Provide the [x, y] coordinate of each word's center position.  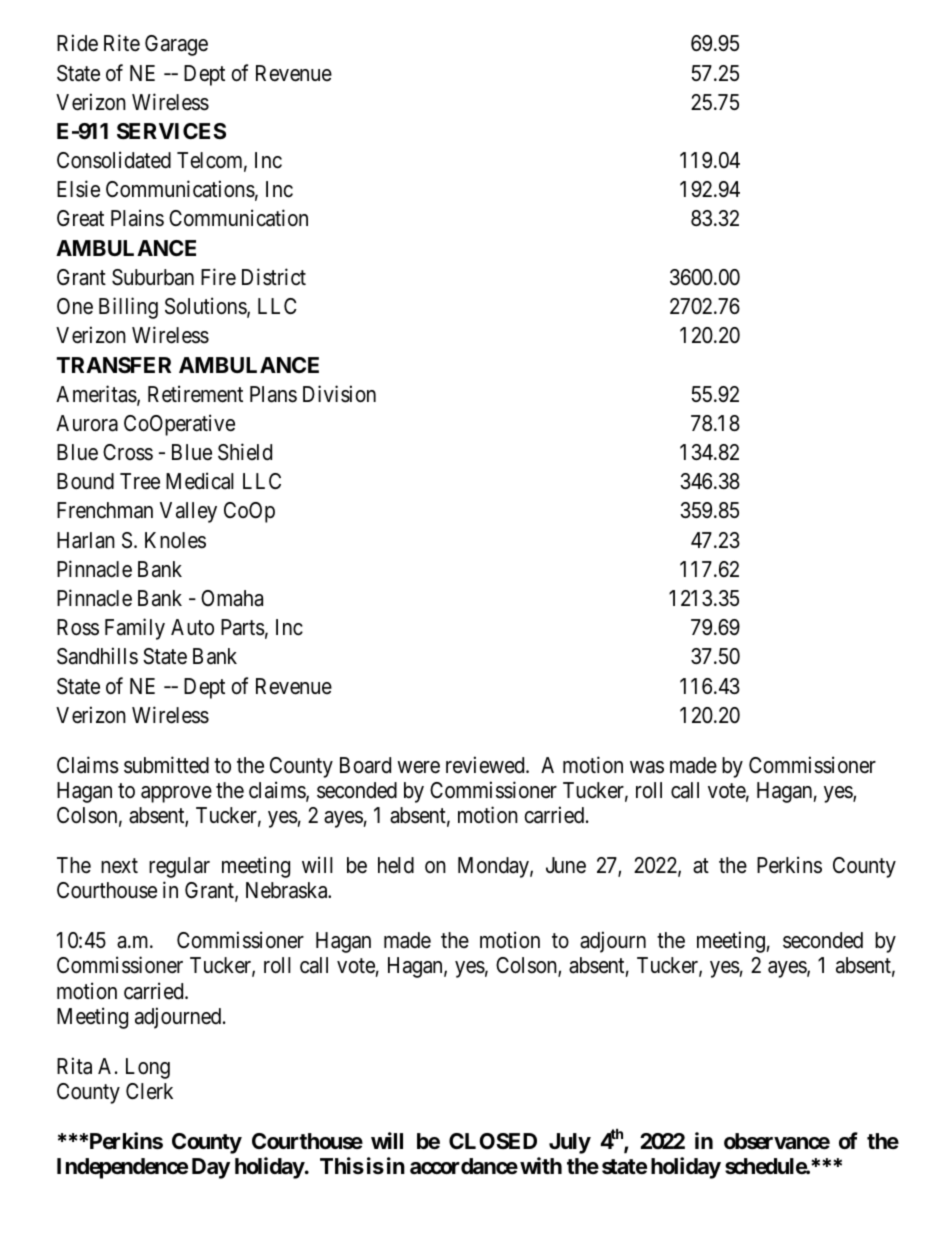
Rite [122, 43]
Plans [273, 394]
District [274, 277]
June [566, 865]
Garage [176, 45]
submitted [166, 765]
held [396, 865]
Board [365, 765]
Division [339, 394]
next [119, 866]
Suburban [153, 277]
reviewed [486, 765]
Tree [140, 481]
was [647, 767]
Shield [245, 452]
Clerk [149, 1091]
